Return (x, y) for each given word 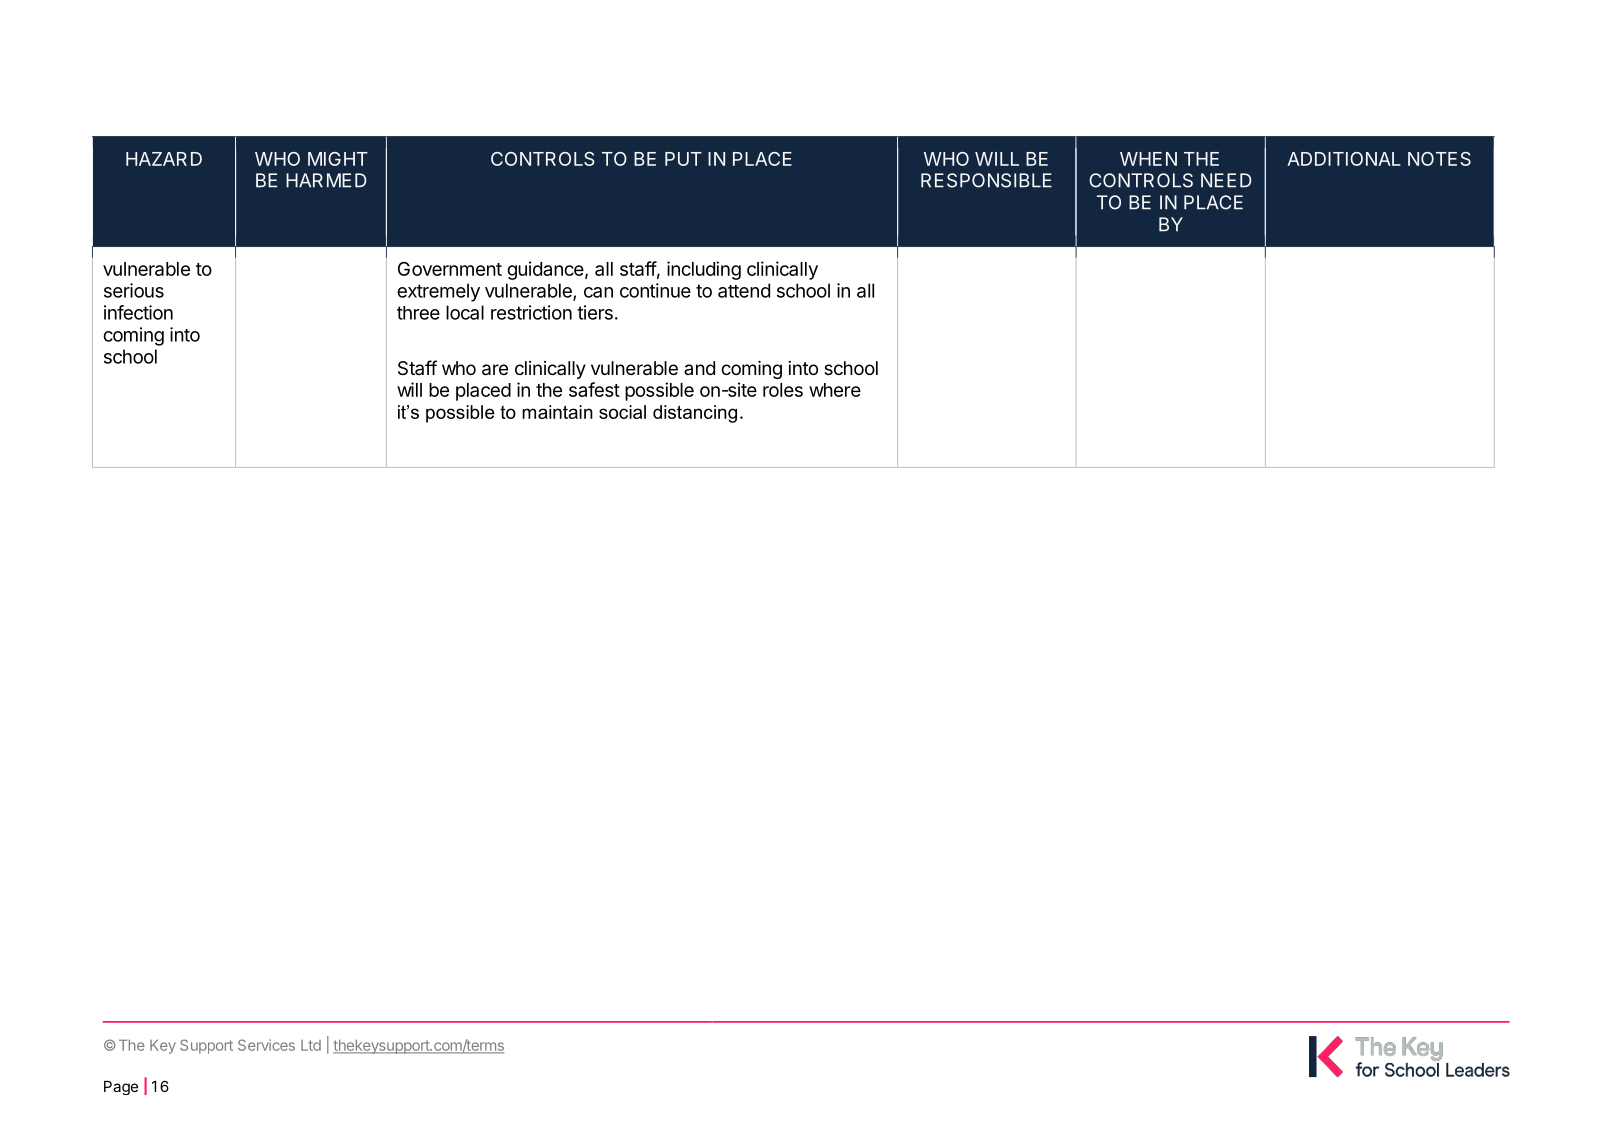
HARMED (326, 180)
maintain (557, 412)
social (622, 412)
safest (594, 389)
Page (121, 1088)
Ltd (311, 1045)
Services (266, 1045)
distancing (695, 414)
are (495, 370)
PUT (683, 159)
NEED (1226, 180)
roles (783, 390)
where (835, 390)
